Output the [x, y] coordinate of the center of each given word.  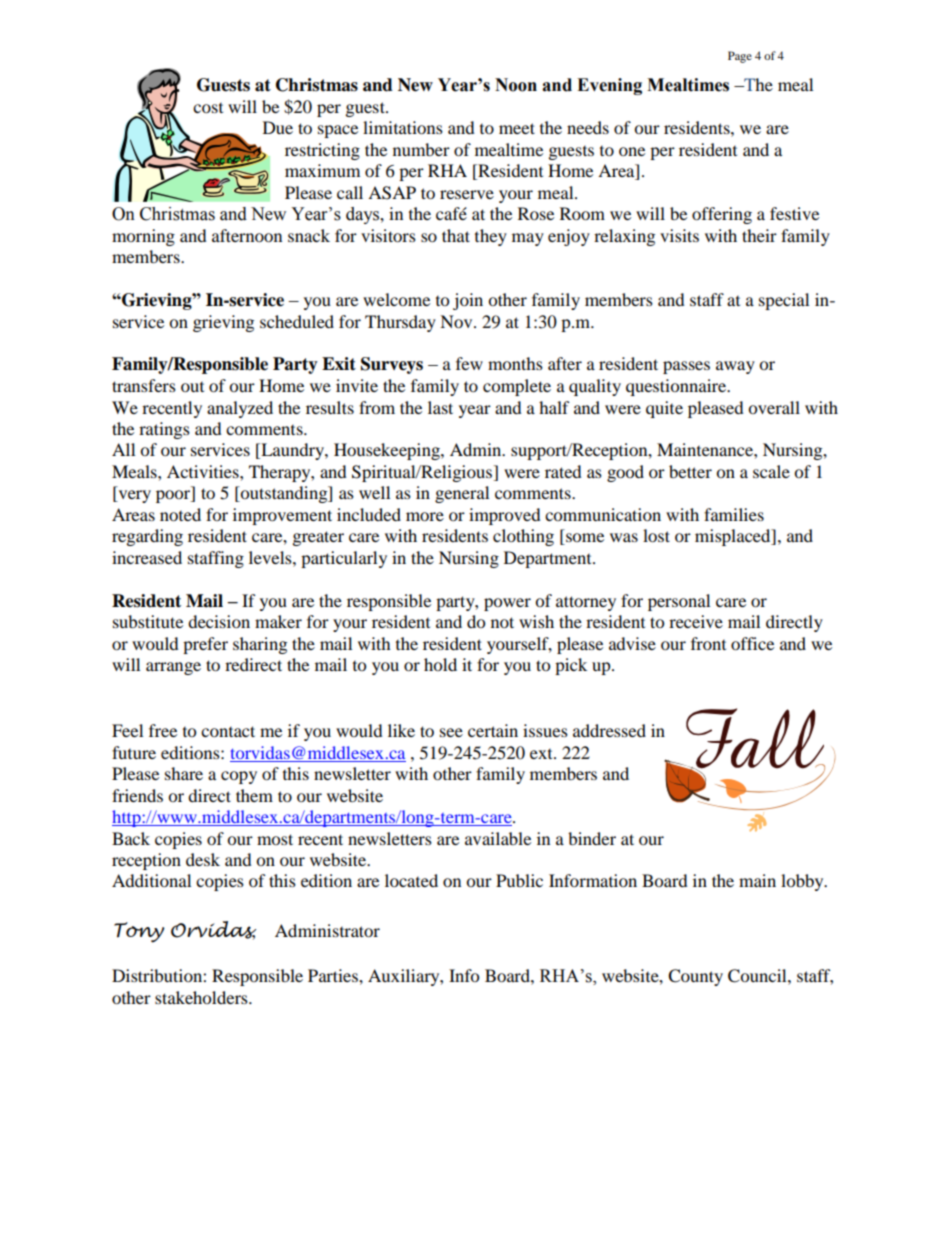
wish [536, 621]
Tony [139, 932]
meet [517, 128]
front [708, 643]
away [735, 367]
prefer [205, 645]
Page [740, 57]
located [411, 880]
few [469, 363]
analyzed [240, 409]
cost [208, 108]
